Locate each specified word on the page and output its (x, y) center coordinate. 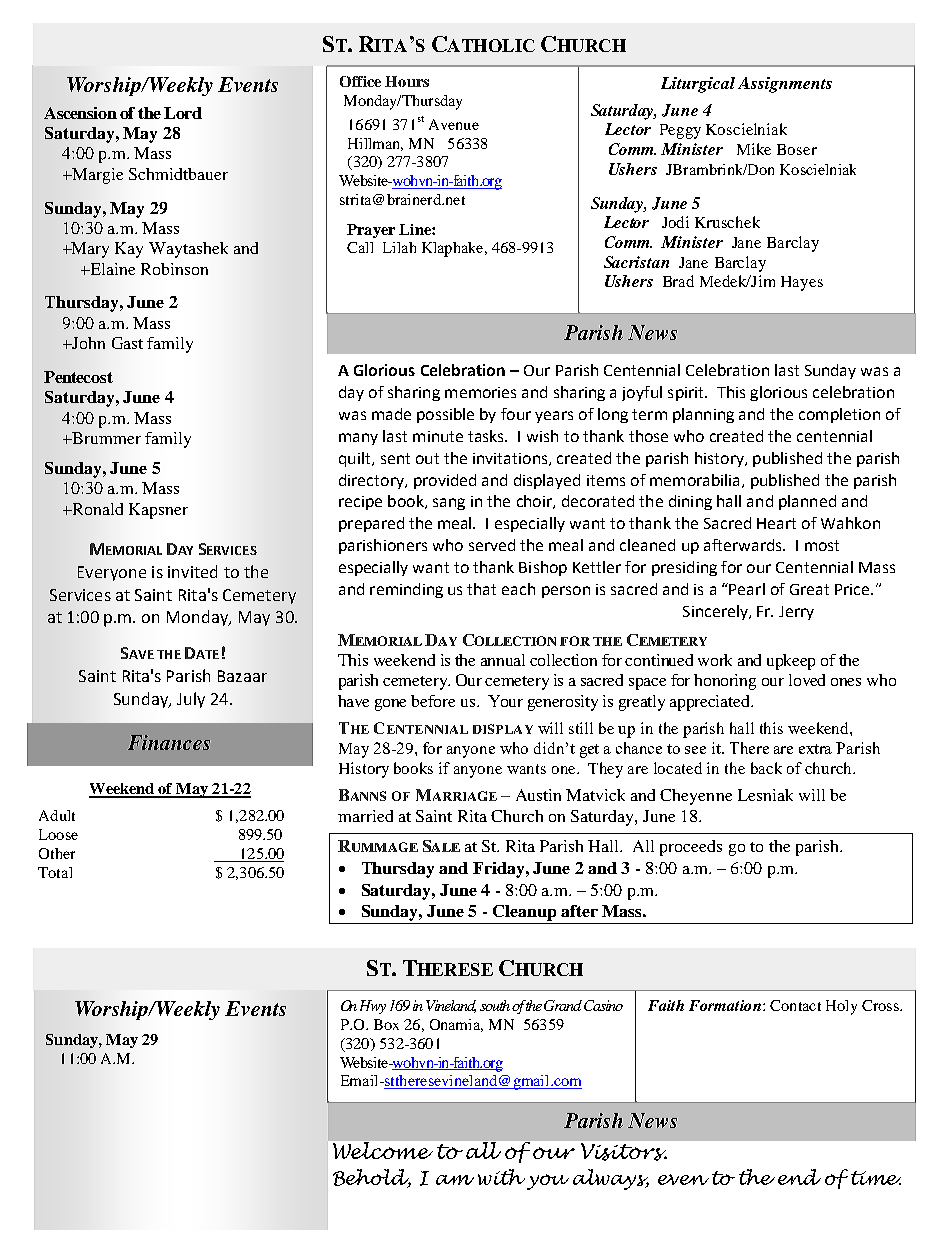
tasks (487, 436)
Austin (538, 795)
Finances (169, 742)
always (611, 1179)
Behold (372, 1178)
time (876, 1178)
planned (807, 502)
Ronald (96, 509)
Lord (183, 113)
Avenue (454, 124)
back (766, 768)
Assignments (785, 85)
